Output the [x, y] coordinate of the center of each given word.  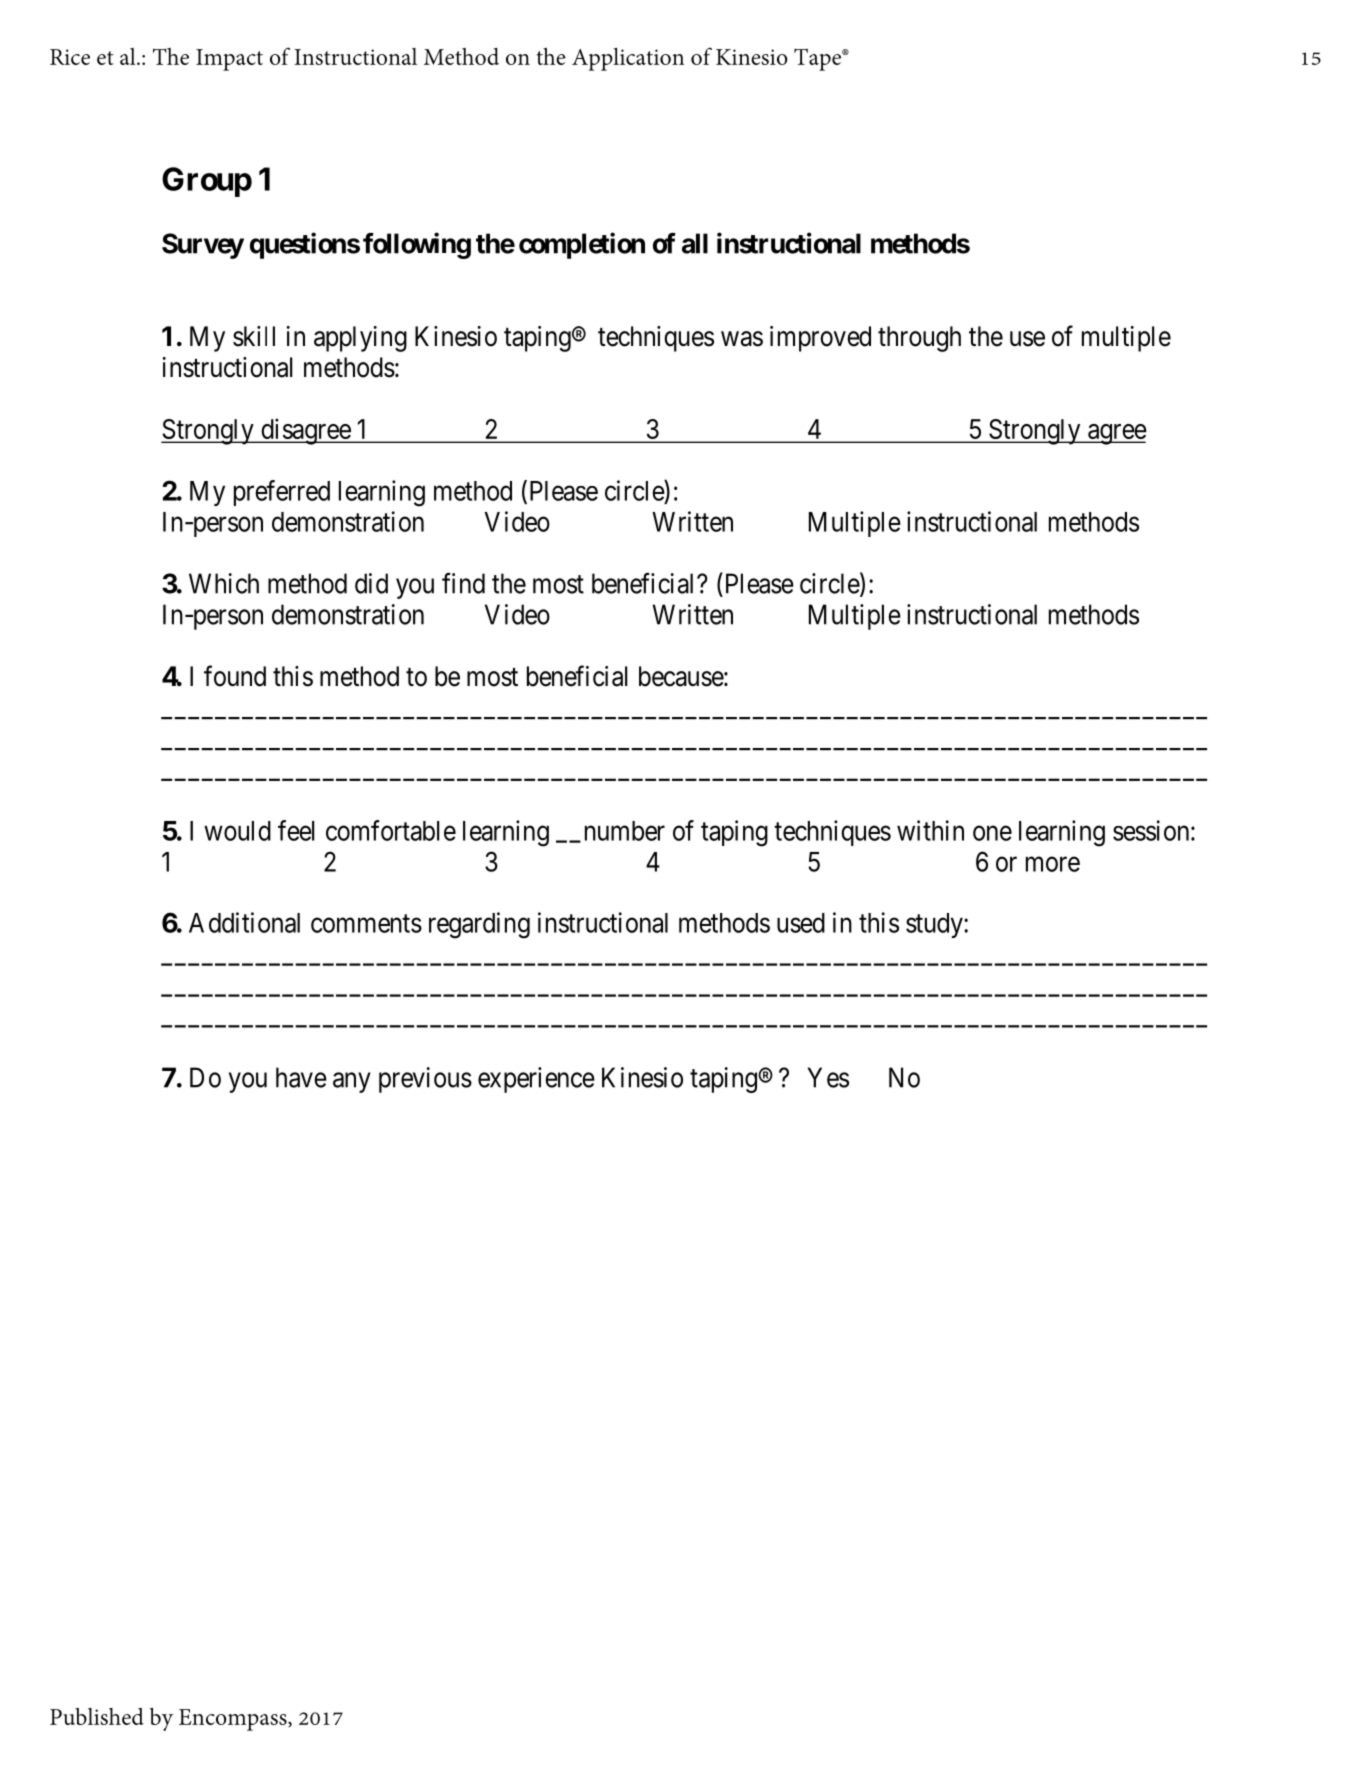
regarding [479, 925]
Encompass [234, 1720]
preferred [282, 493]
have [301, 1077]
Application [628, 59]
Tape [818, 59]
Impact [229, 60]
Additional [244, 922]
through [919, 339]
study [935, 925]
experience [536, 1080]
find [463, 583]
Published [97, 1716]
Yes [828, 1077]
